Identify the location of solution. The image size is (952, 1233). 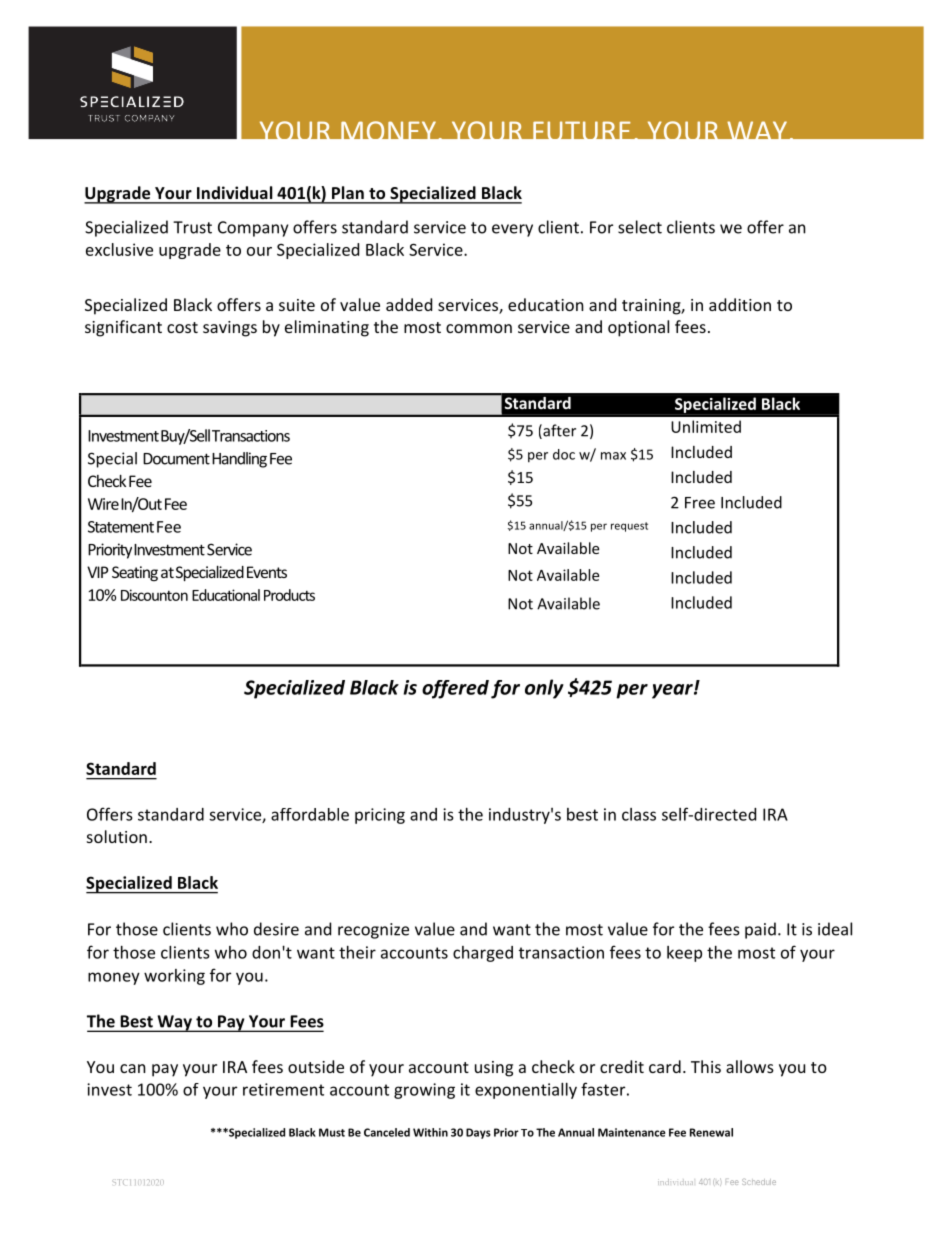
(117, 836).
